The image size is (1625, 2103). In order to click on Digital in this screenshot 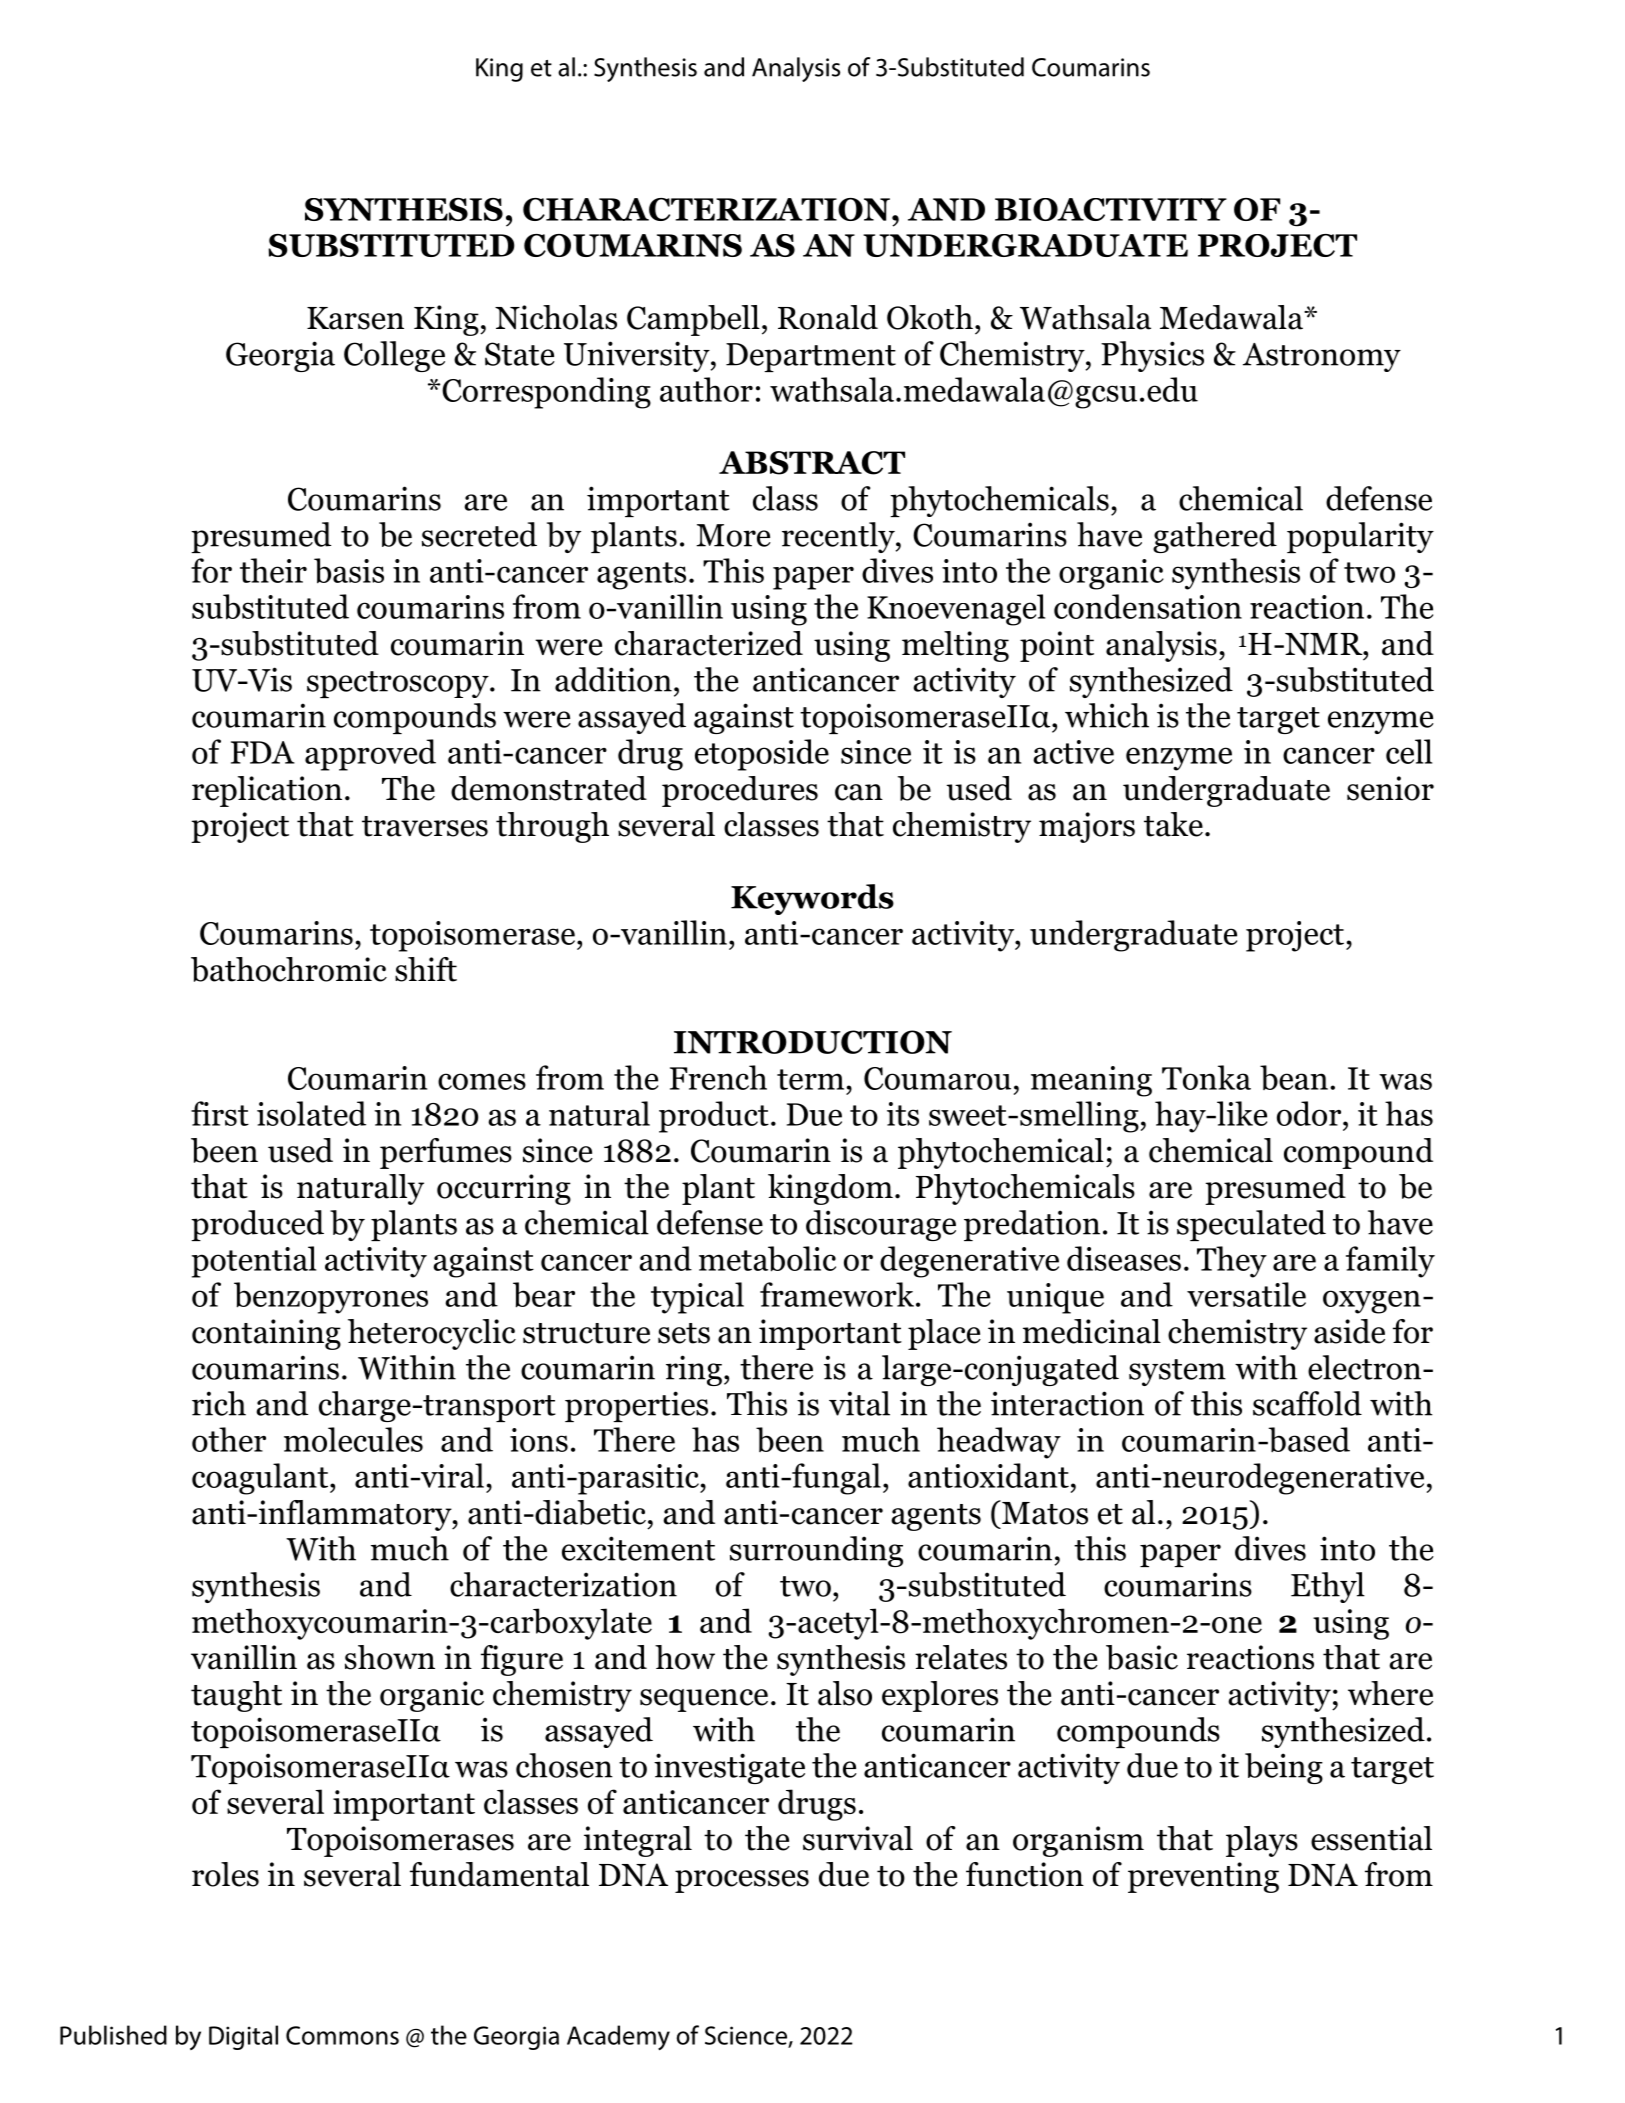, I will do `click(243, 2037)`.
